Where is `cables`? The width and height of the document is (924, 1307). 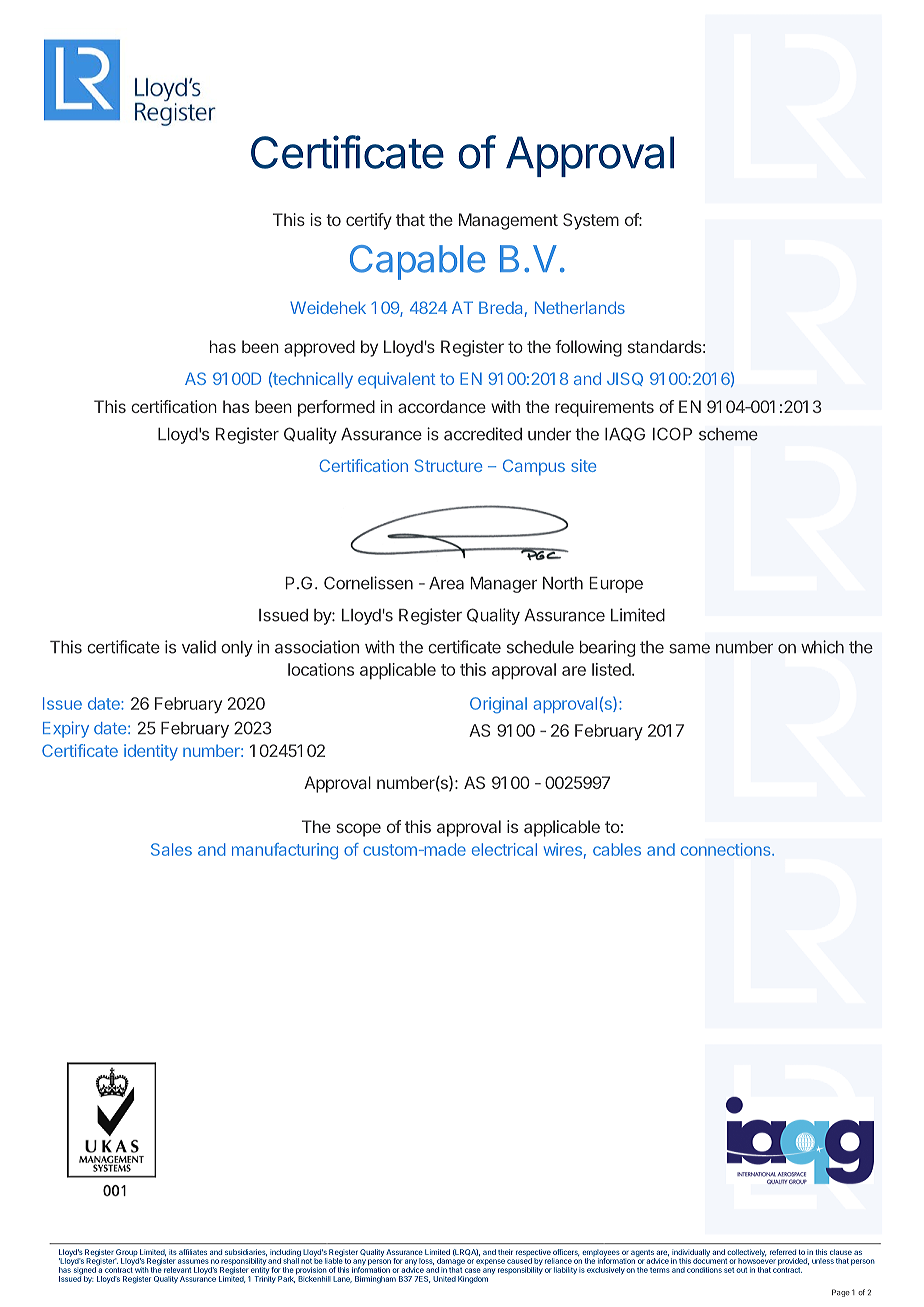 cables is located at coordinates (617, 849).
